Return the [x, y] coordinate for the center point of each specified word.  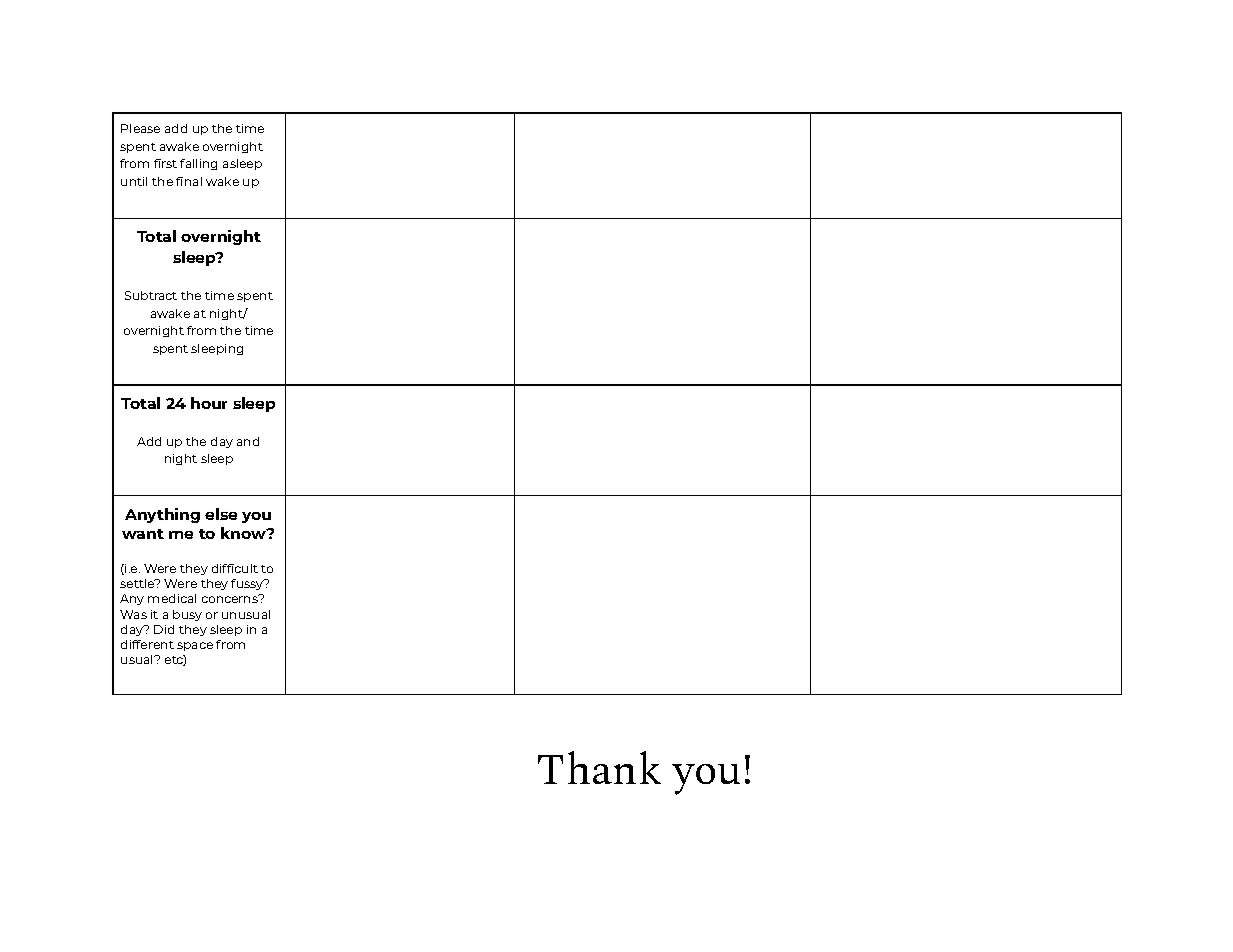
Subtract [151, 295]
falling [198, 164]
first [165, 163]
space [195, 646]
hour [209, 403]
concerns [231, 598]
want [143, 534]
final [189, 181]
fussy [248, 584]
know [244, 533]
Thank [599, 767]
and [248, 441]
